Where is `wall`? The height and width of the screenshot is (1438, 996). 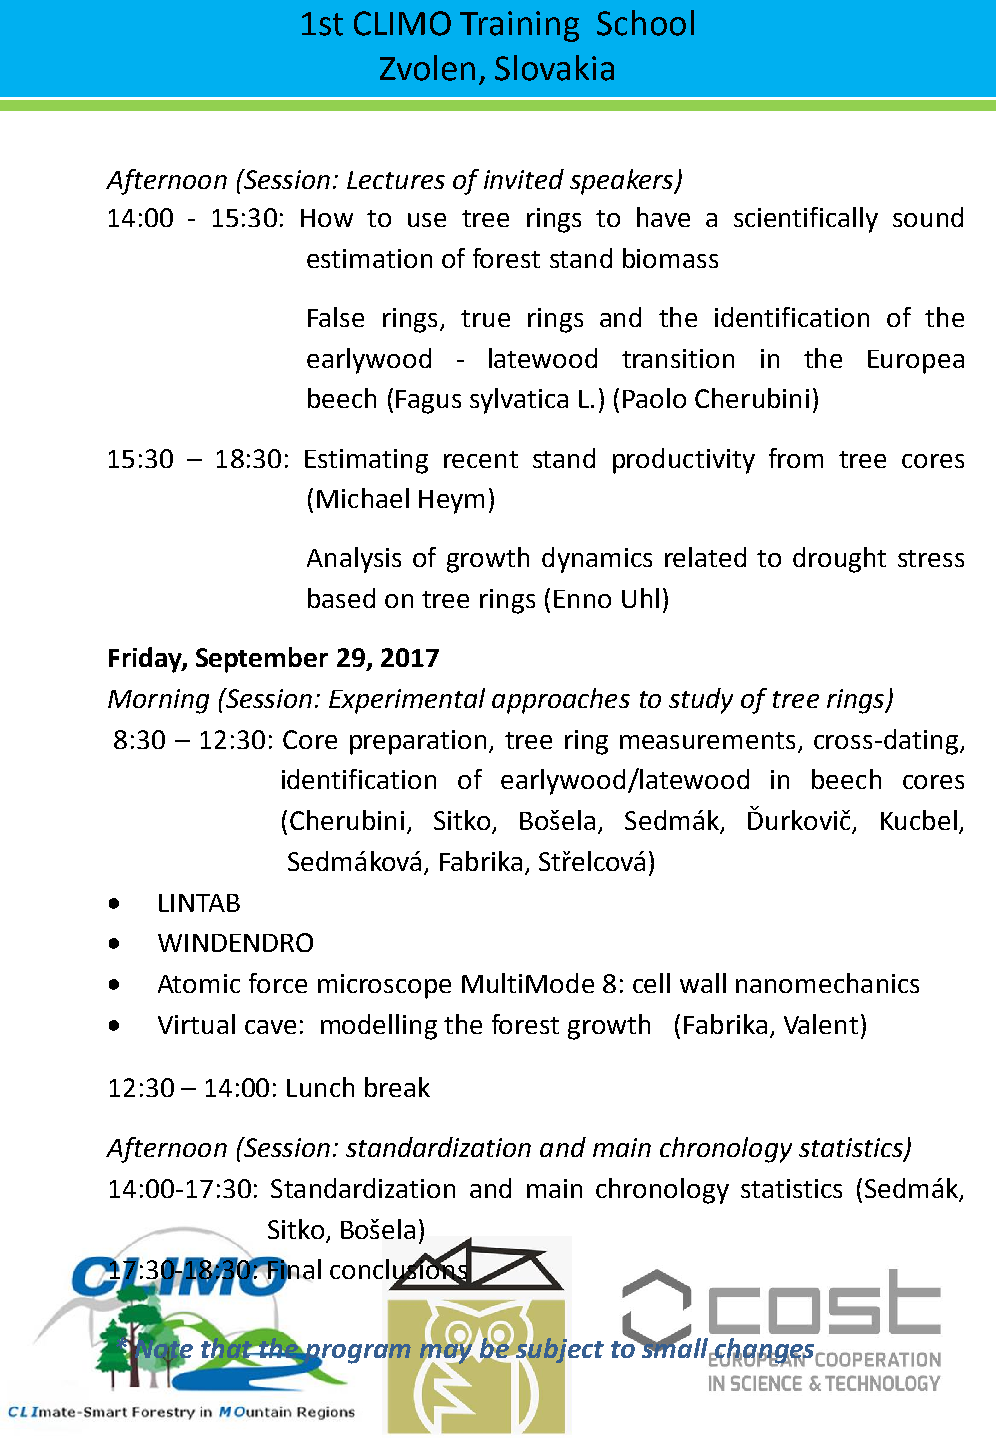
wall is located at coordinates (703, 983).
